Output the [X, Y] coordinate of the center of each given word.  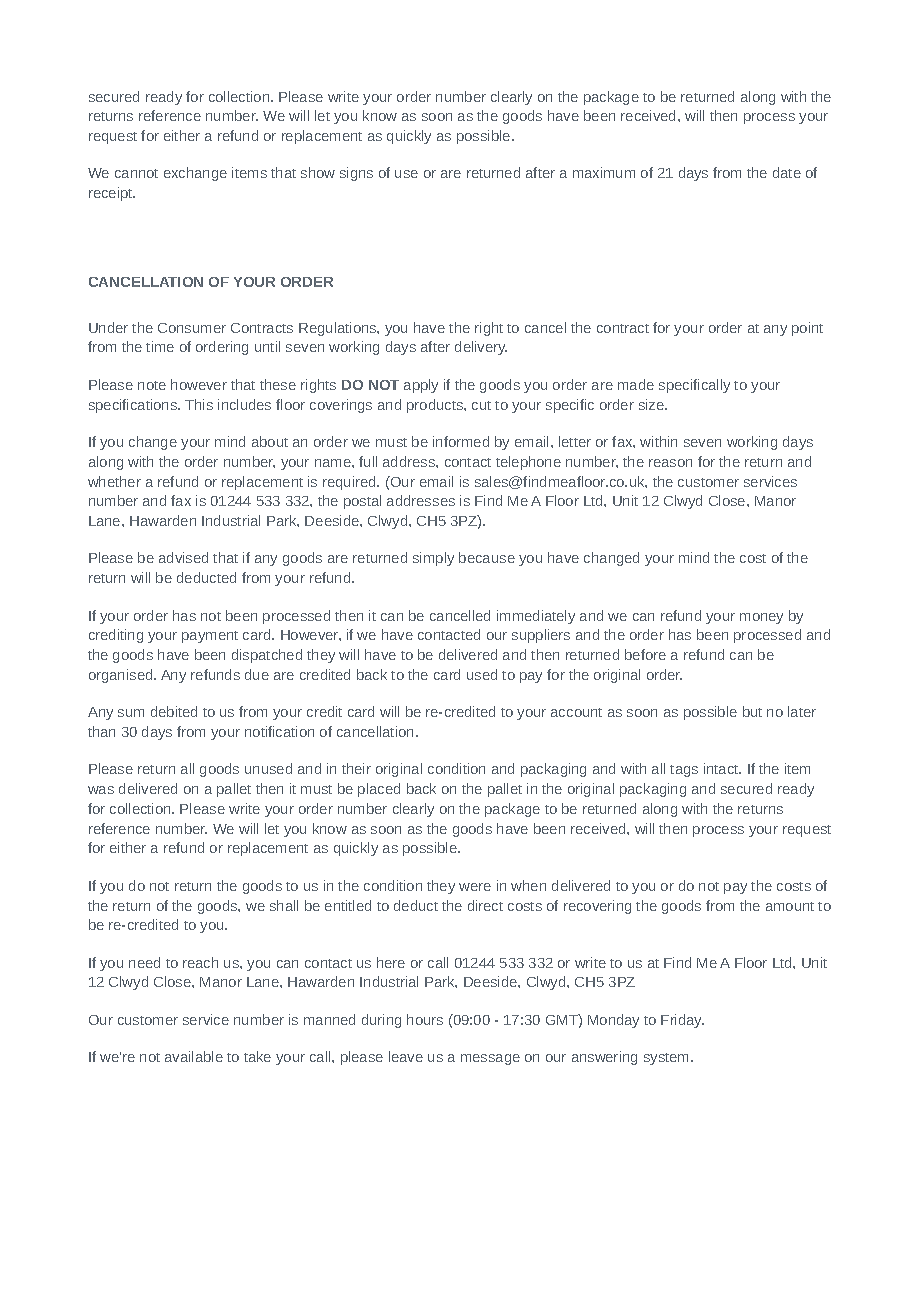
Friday [682, 1021]
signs [356, 174]
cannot [136, 173]
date [787, 172]
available [194, 1056]
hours [425, 1019]
